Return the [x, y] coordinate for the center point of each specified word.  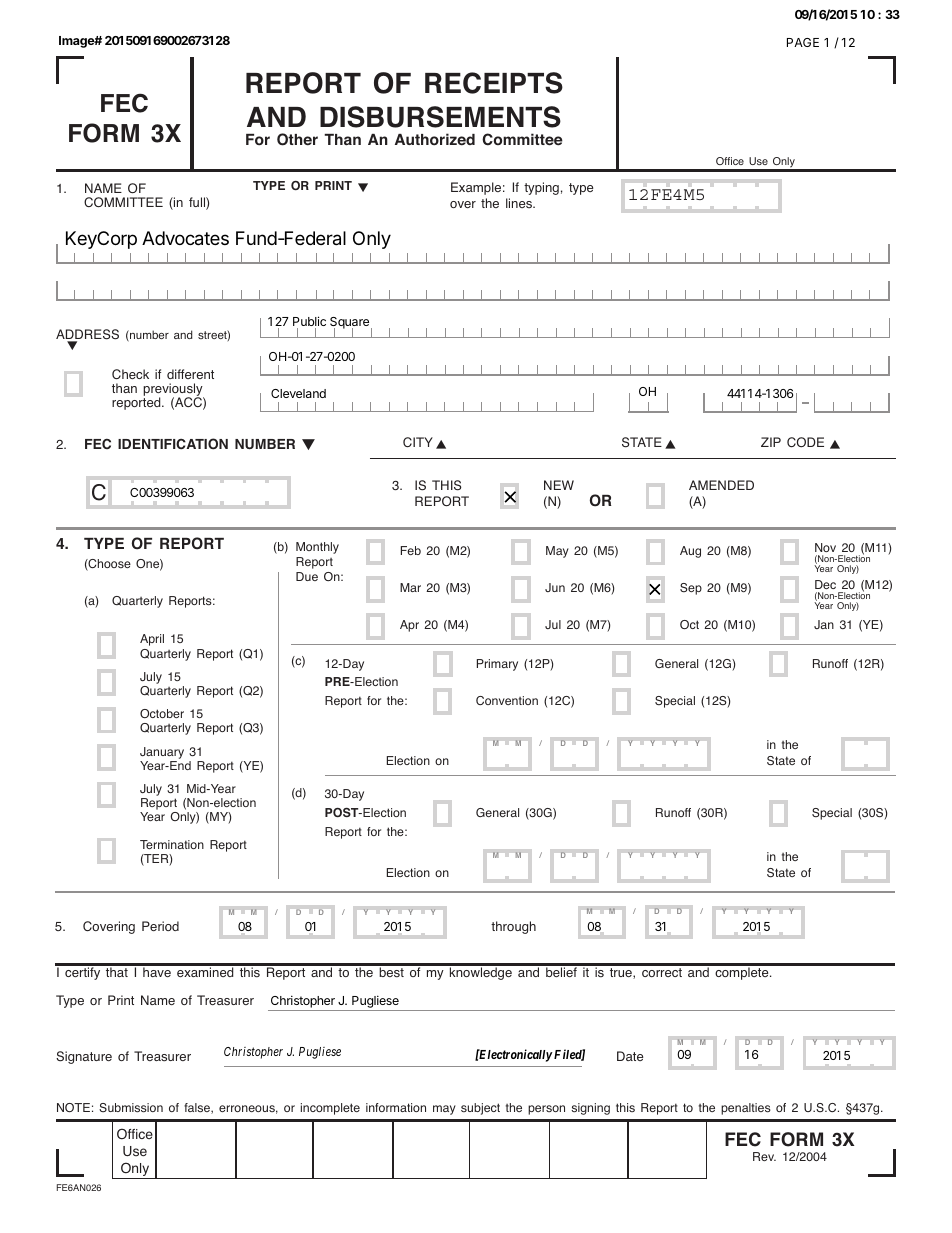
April [152, 640]
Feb [411, 550]
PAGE [803, 42]
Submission [131, 1107]
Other [297, 139]
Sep [691, 589]
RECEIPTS [494, 83]
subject [480, 1109]
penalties [746, 1109]
